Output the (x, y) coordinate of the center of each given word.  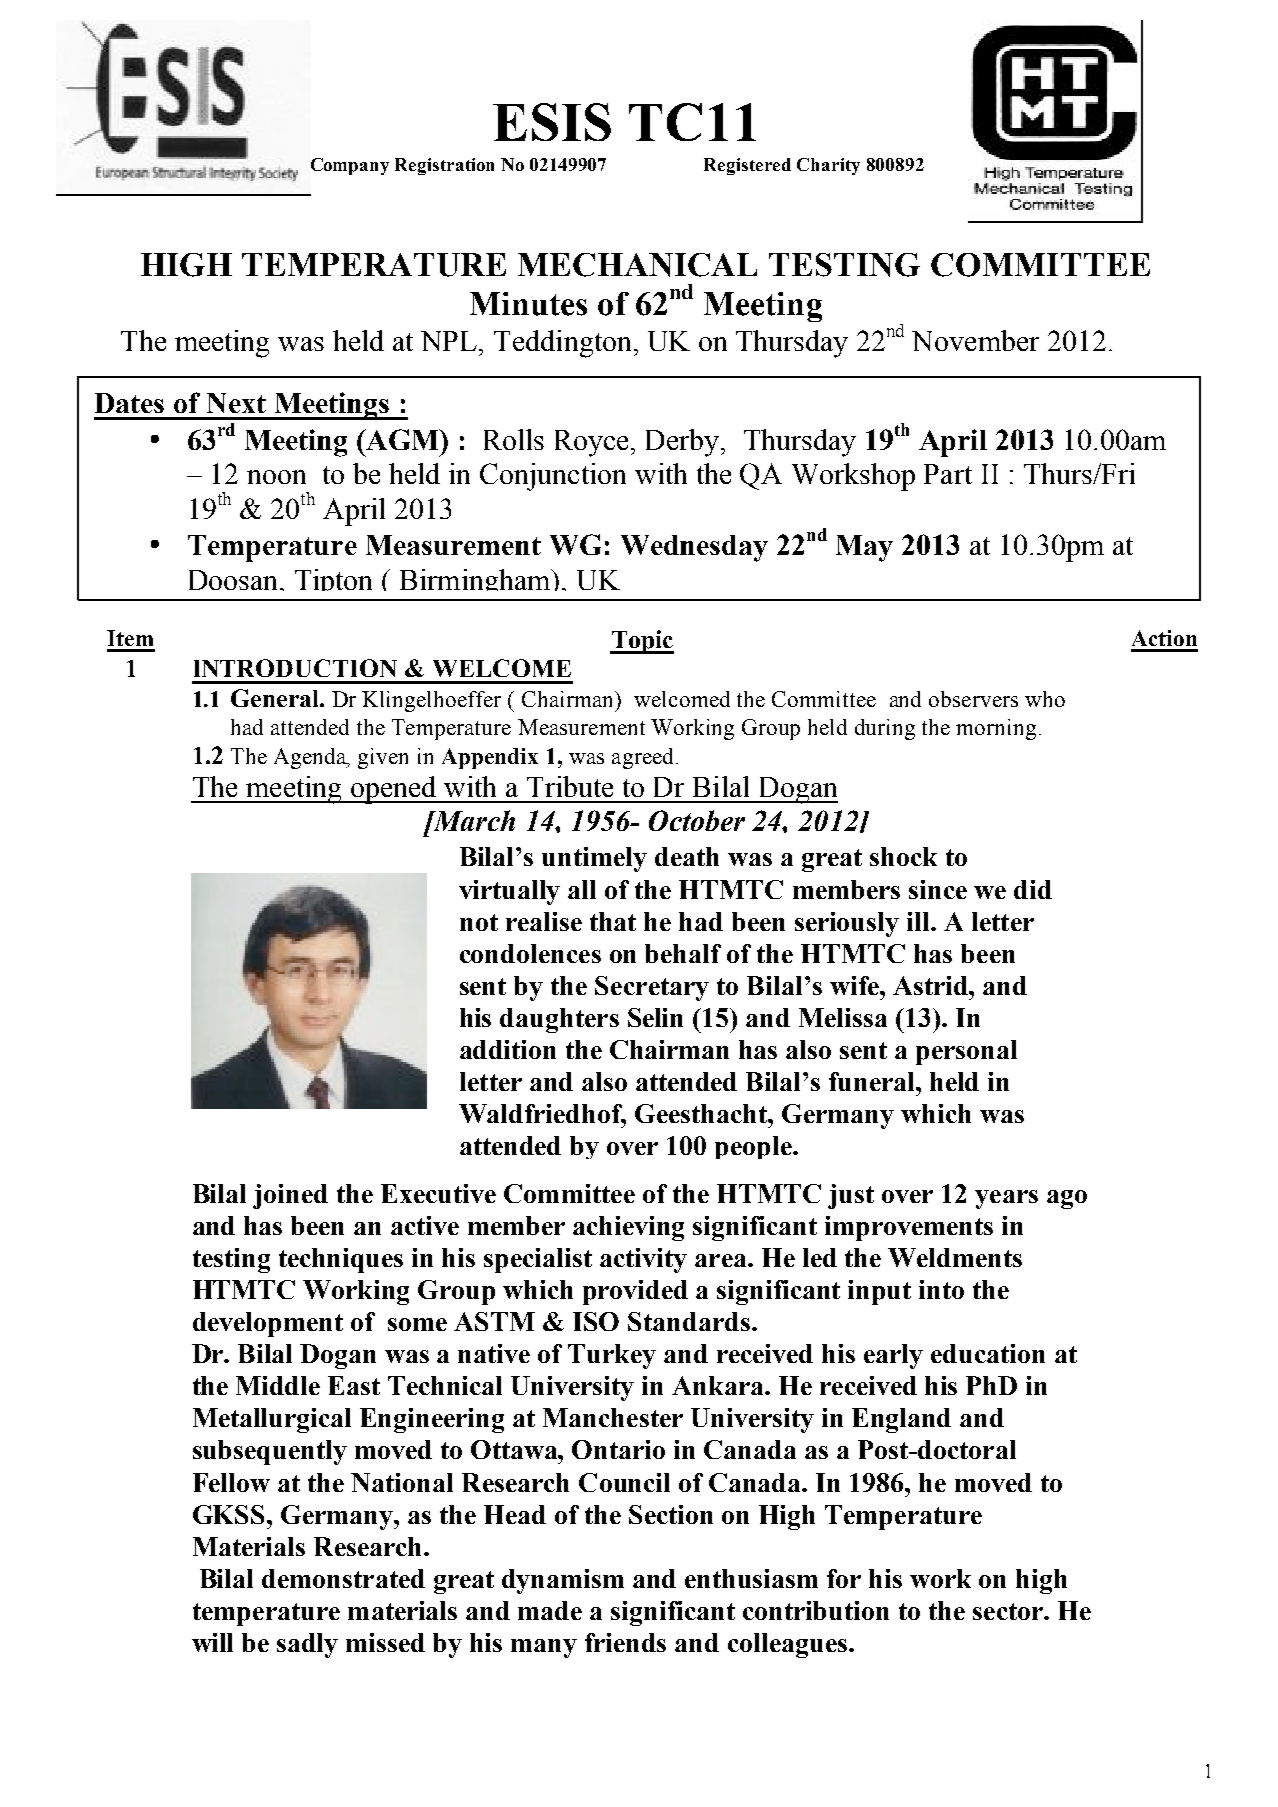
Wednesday (694, 548)
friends (625, 1642)
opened (394, 790)
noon (276, 477)
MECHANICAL (637, 265)
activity (643, 1260)
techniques (341, 1260)
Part (948, 474)
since (938, 889)
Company (350, 166)
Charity (828, 166)
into (941, 1289)
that (613, 921)
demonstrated (343, 1578)
